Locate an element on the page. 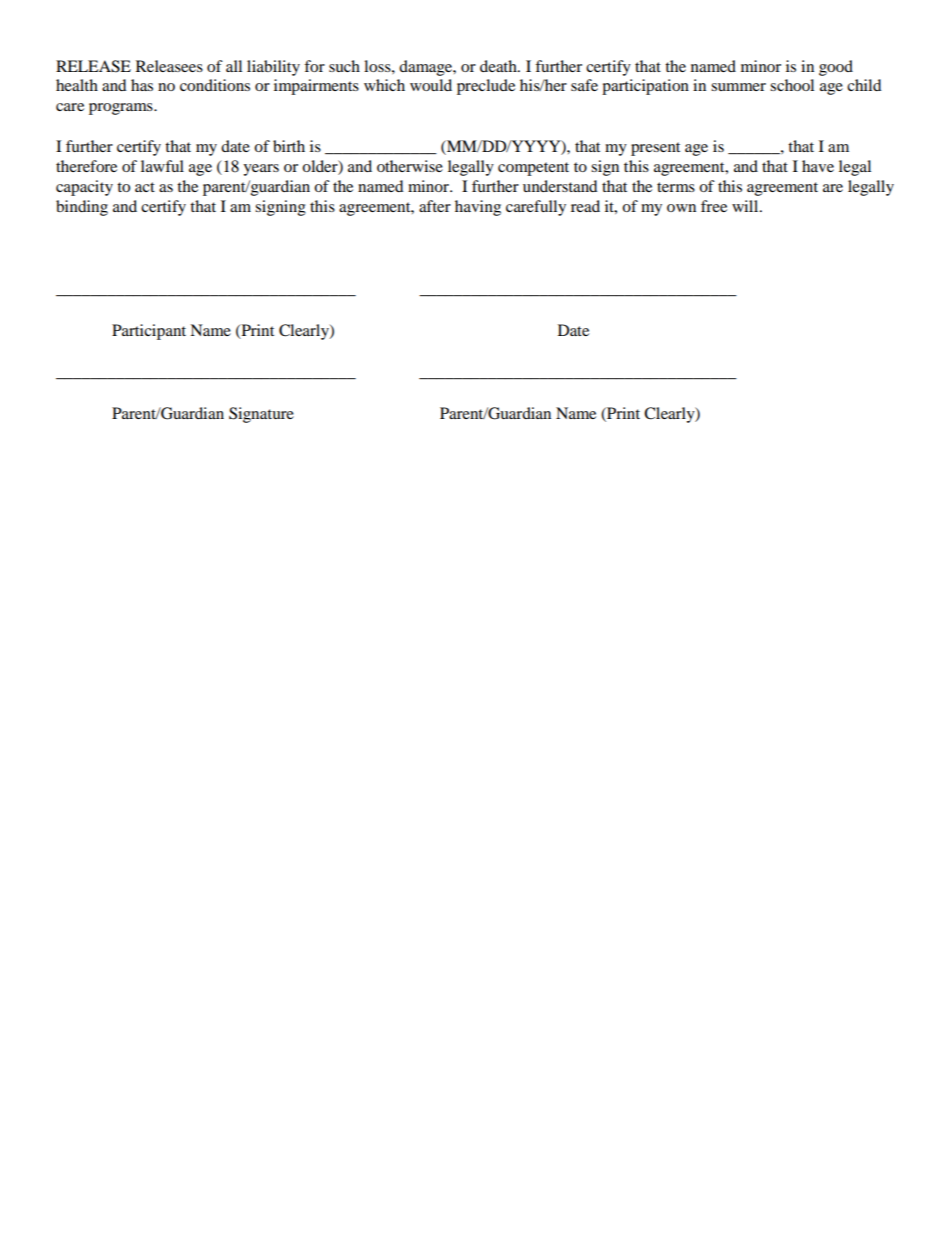 The height and width of the page is (1233, 952). school is located at coordinates (792, 85).
